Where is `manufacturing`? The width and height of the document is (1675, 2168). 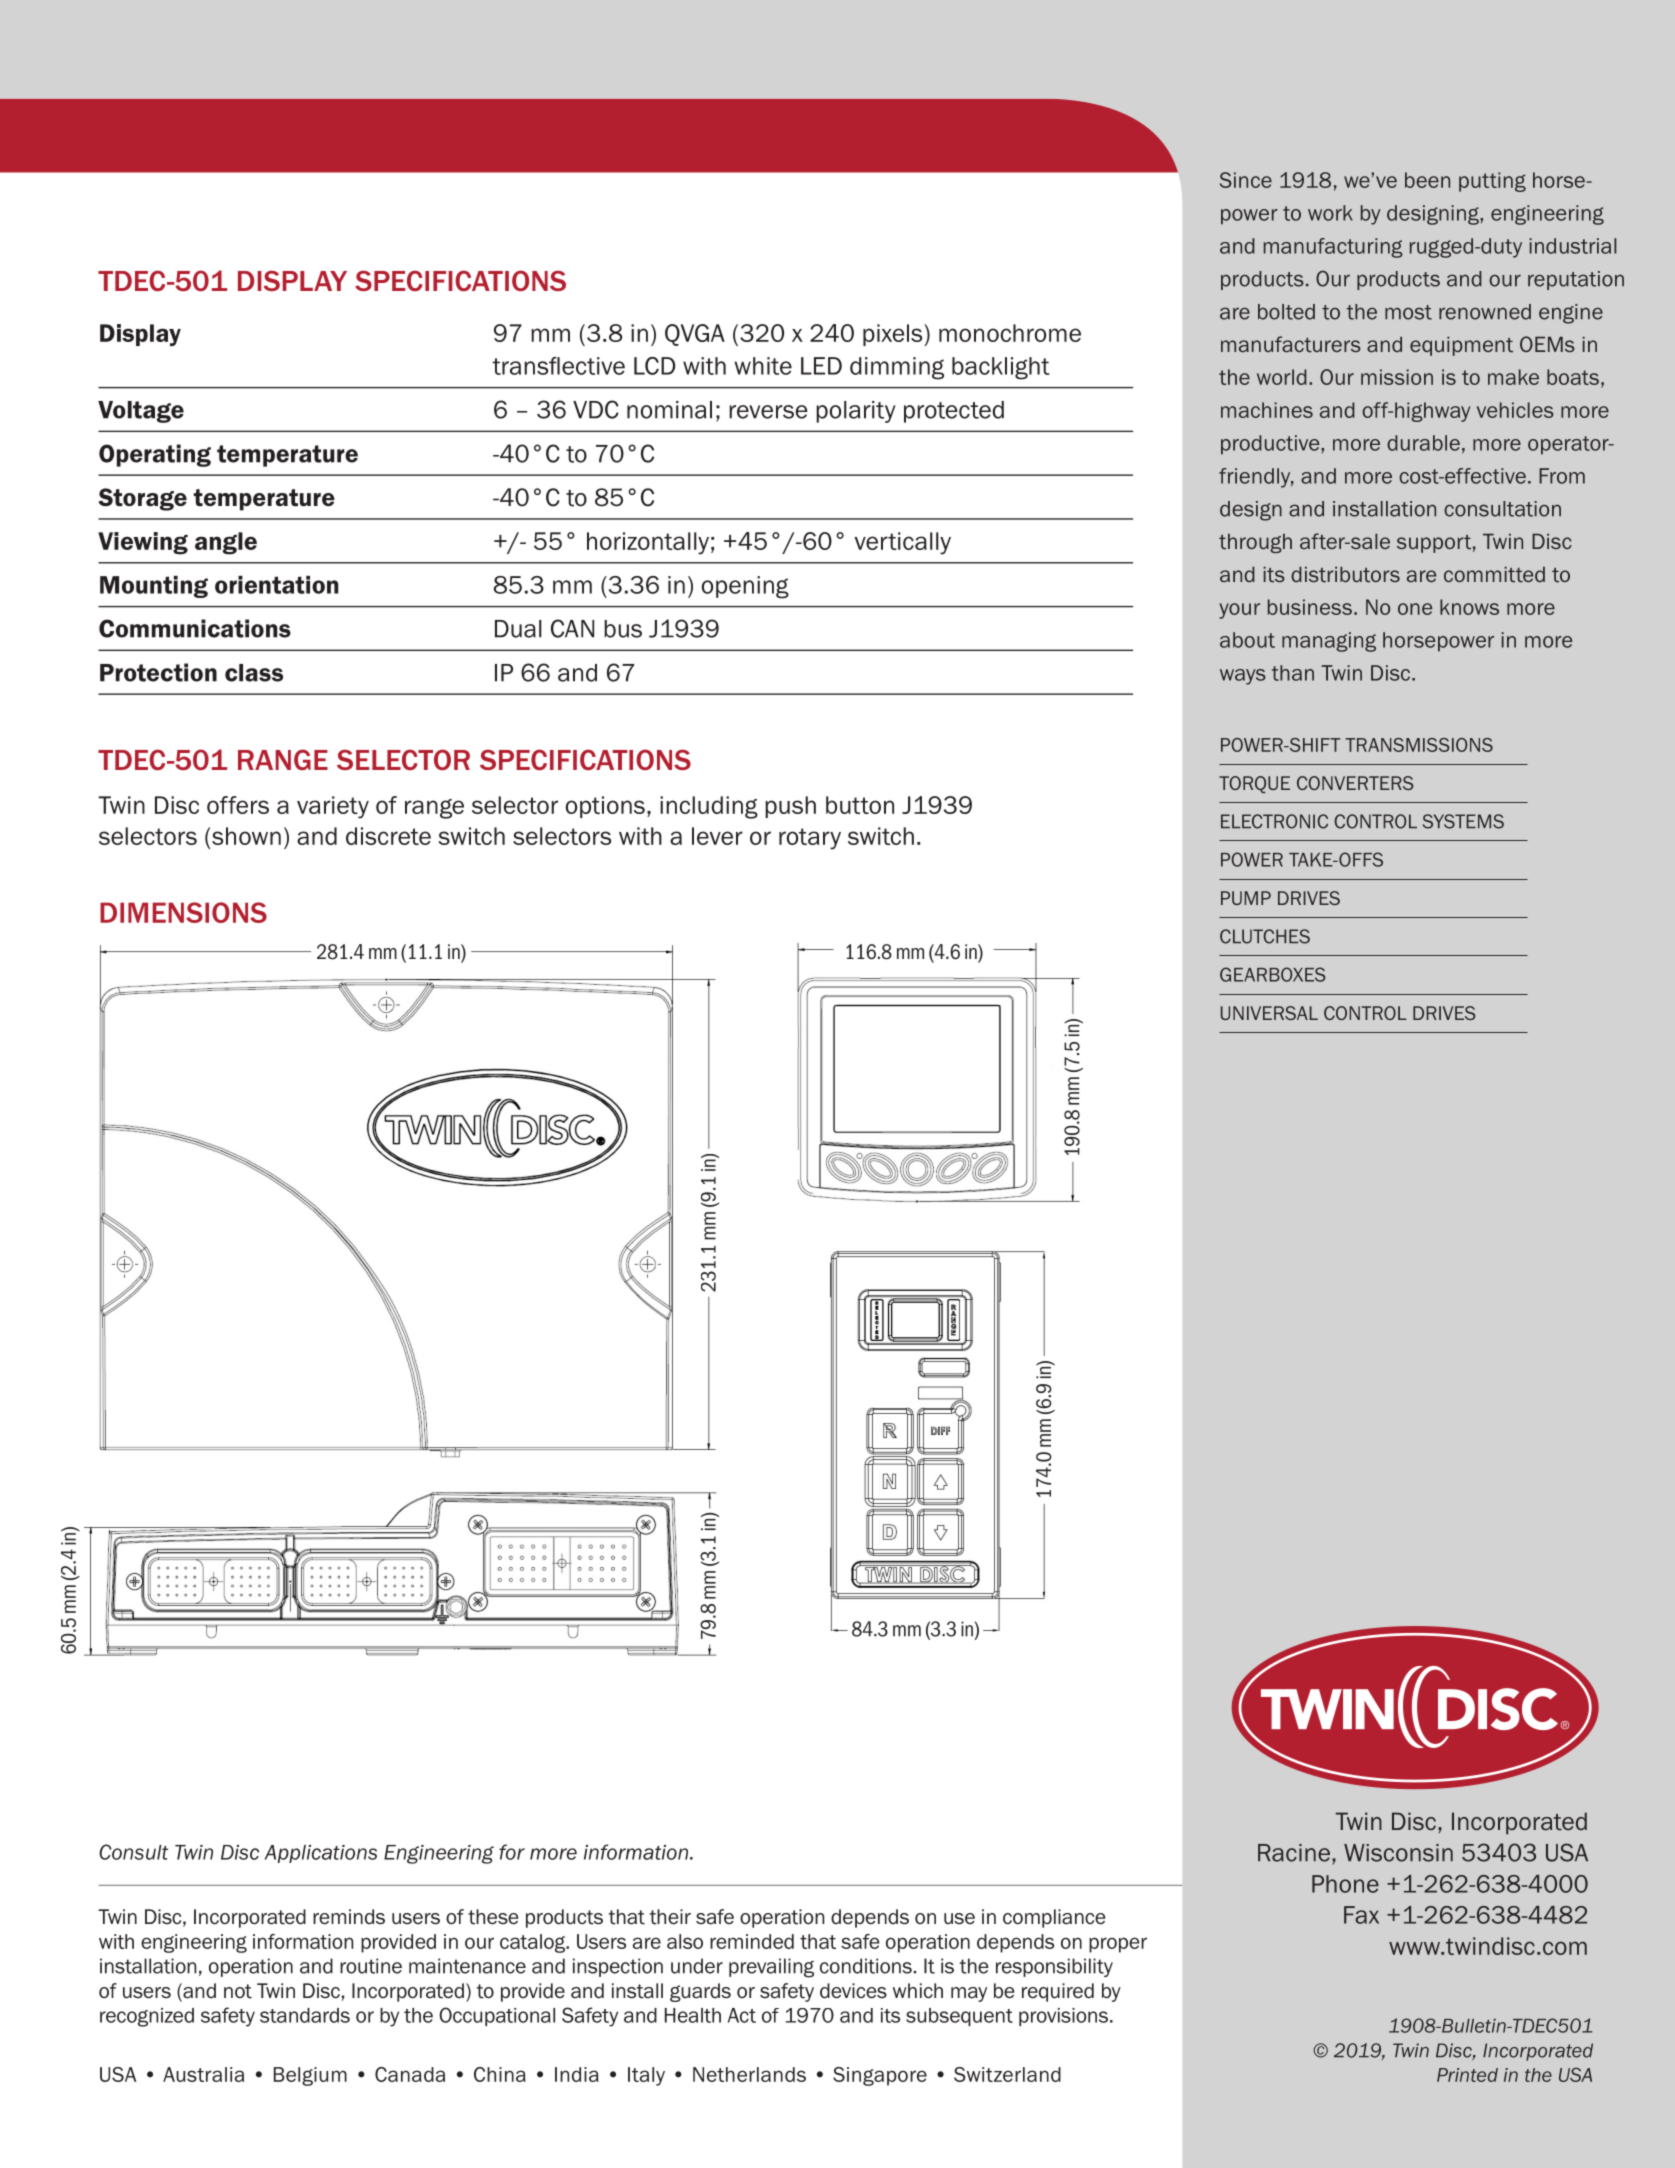
manufacturing is located at coordinates (1333, 248).
